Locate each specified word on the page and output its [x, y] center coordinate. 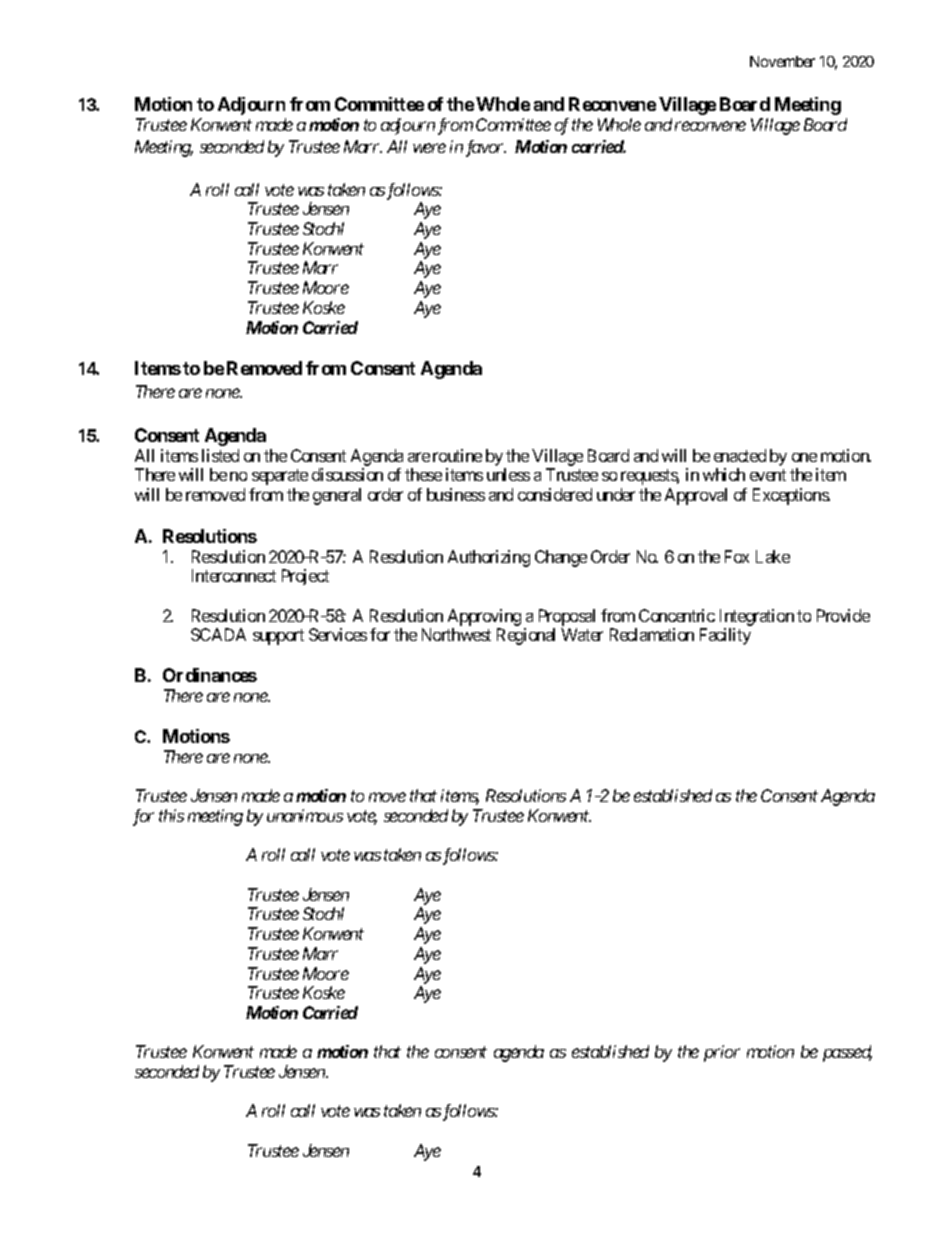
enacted [740, 455]
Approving [484, 617]
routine [457, 455]
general [337, 496]
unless [508, 474]
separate [280, 477]
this [171, 815]
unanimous [305, 815]
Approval [696, 496]
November [782, 61]
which [724, 474]
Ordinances [210, 675]
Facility [725, 636]
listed [220, 455]
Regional [526, 636]
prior [722, 1053]
